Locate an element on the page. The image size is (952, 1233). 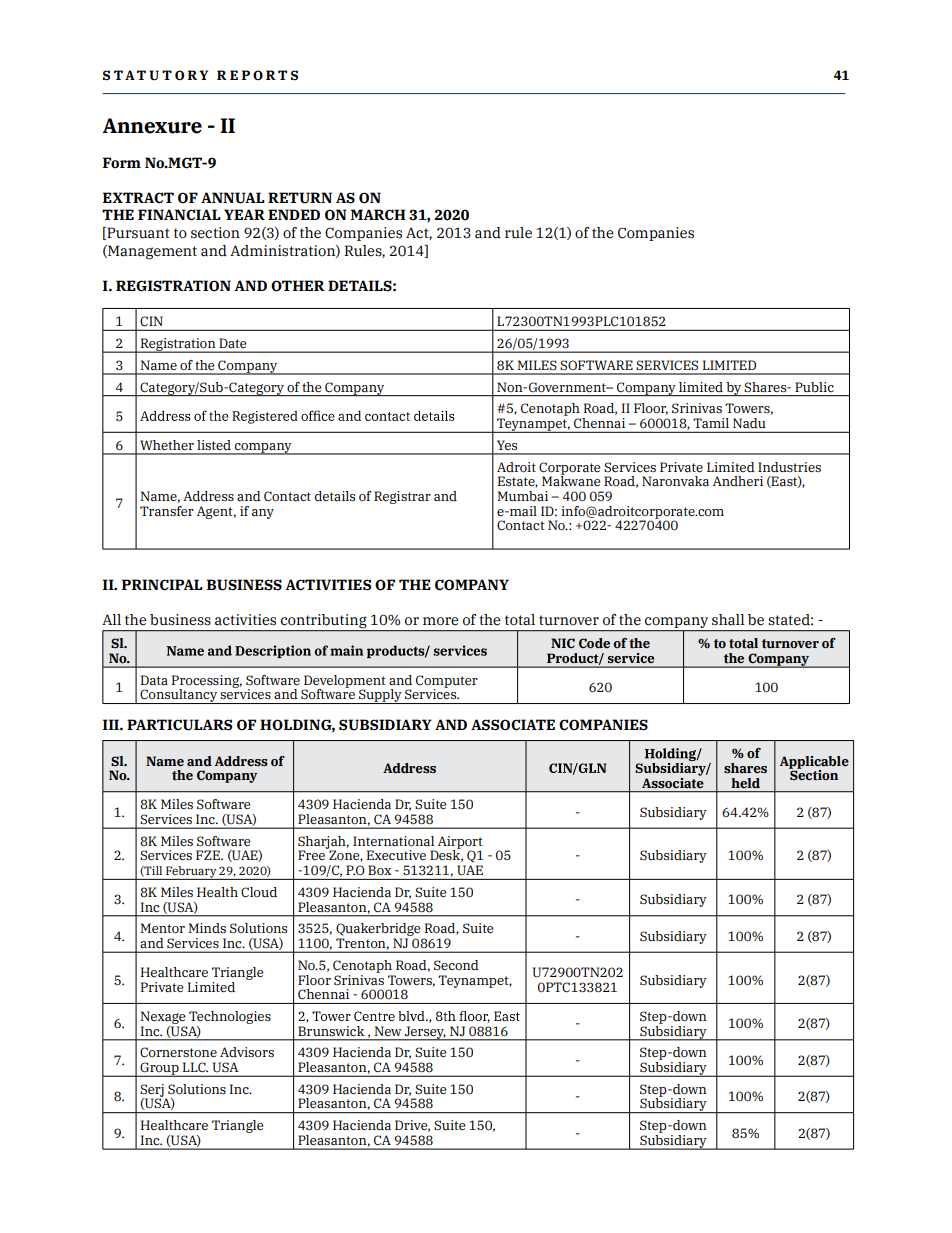
ANNUAL is located at coordinates (233, 198).
